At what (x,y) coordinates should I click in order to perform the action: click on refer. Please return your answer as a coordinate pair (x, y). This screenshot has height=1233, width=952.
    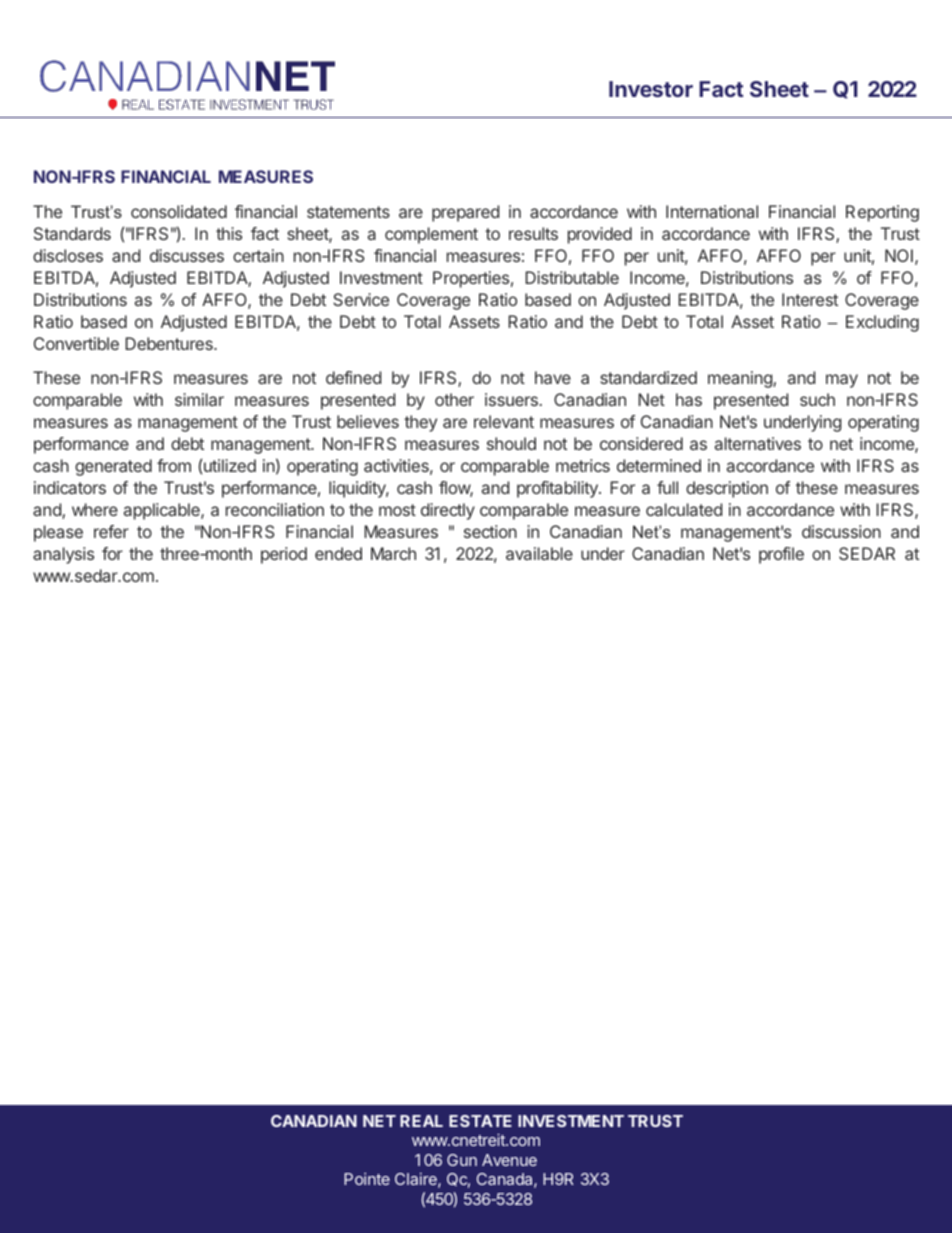
    Looking at the image, I should click on (111, 531).
